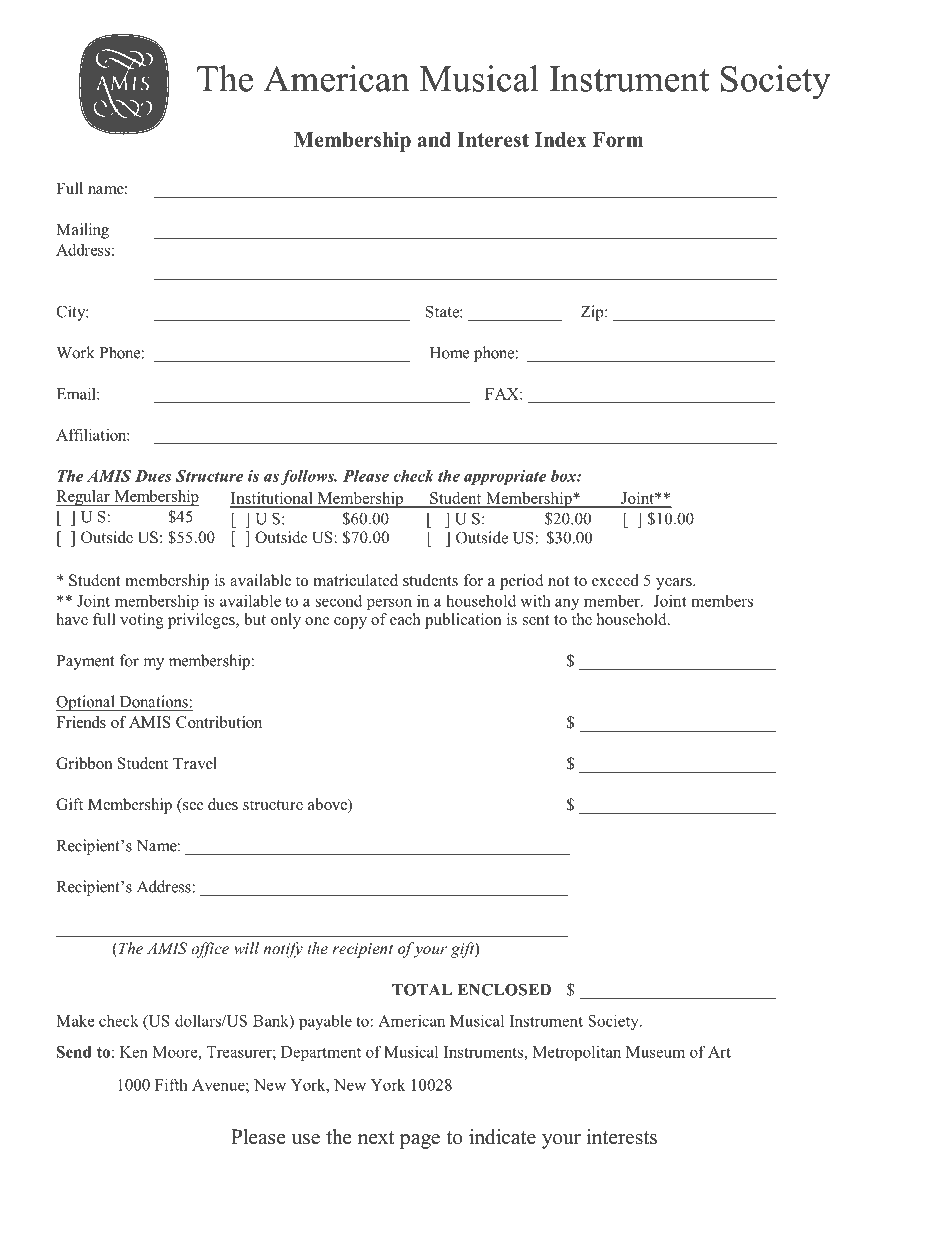 The height and width of the page is (1233, 952). What do you see at coordinates (536, 620) in the page?
I see `sent` at bounding box center [536, 620].
